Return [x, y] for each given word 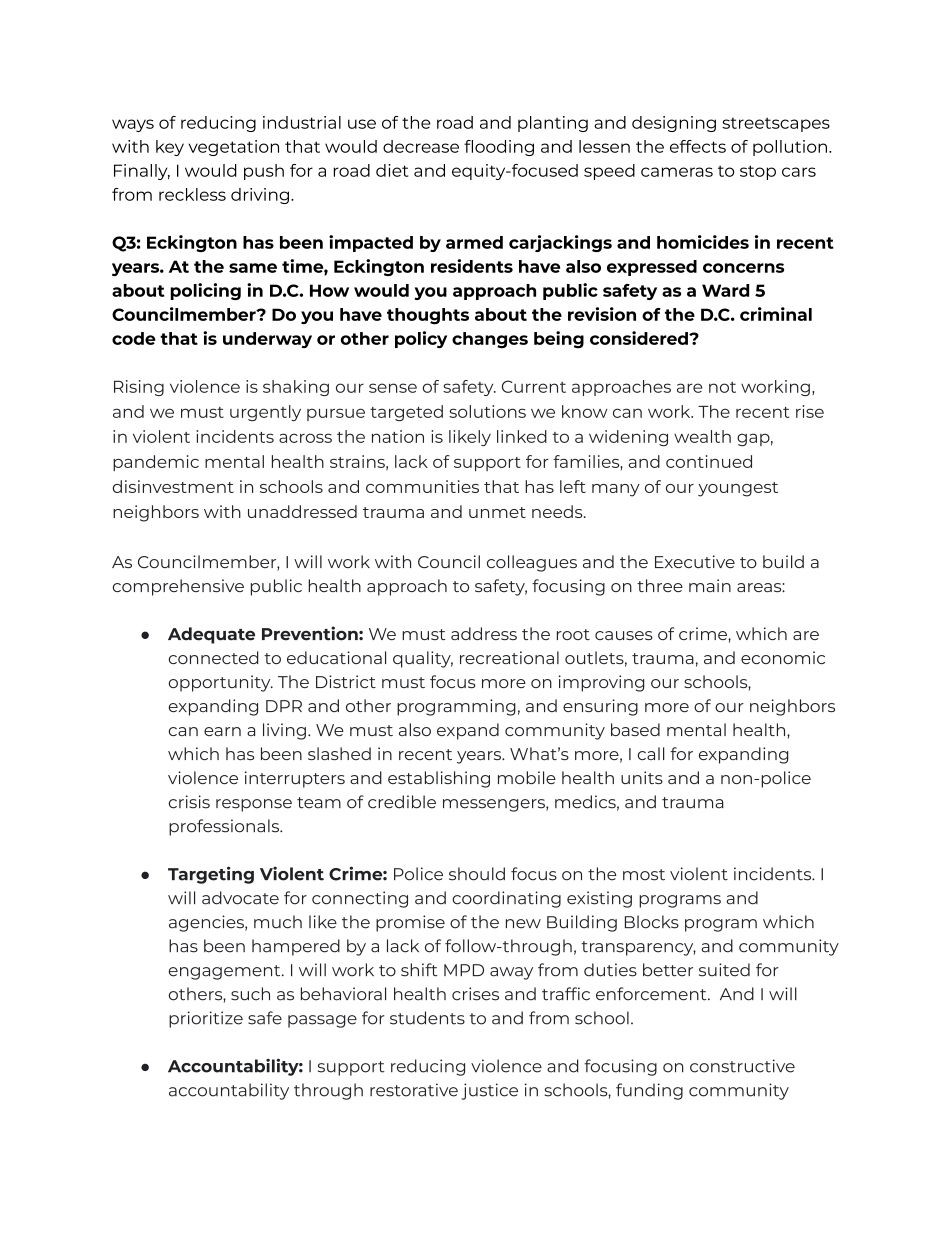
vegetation [233, 148]
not [722, 387]
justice [489, 1091]
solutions [487, 411]
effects [698, 146]
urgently [265, 413]
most [644, 875]
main [710, 585]
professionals [225, 827]
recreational [509, 657]
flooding [499, 148]
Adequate [211, 635]
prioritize [206, 1019]
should [477, 874]
